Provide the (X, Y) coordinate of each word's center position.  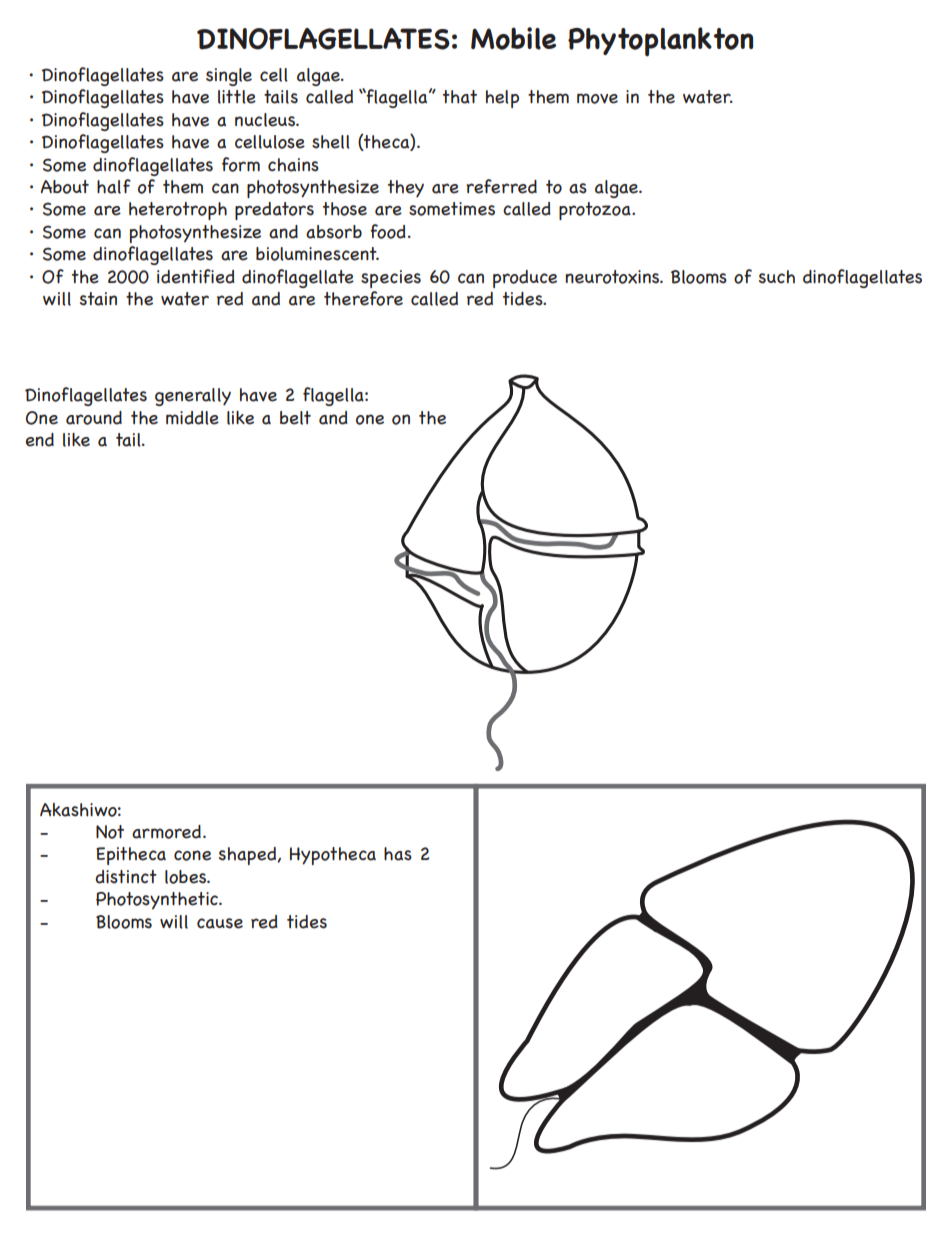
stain (98, 299)
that (460, 97)
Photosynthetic (158, 901)
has (398, 854)
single (229, 77)
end (40, 440)
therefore (363, 298)
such (777, 277)
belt (295, 418)
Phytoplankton (660, 41)
